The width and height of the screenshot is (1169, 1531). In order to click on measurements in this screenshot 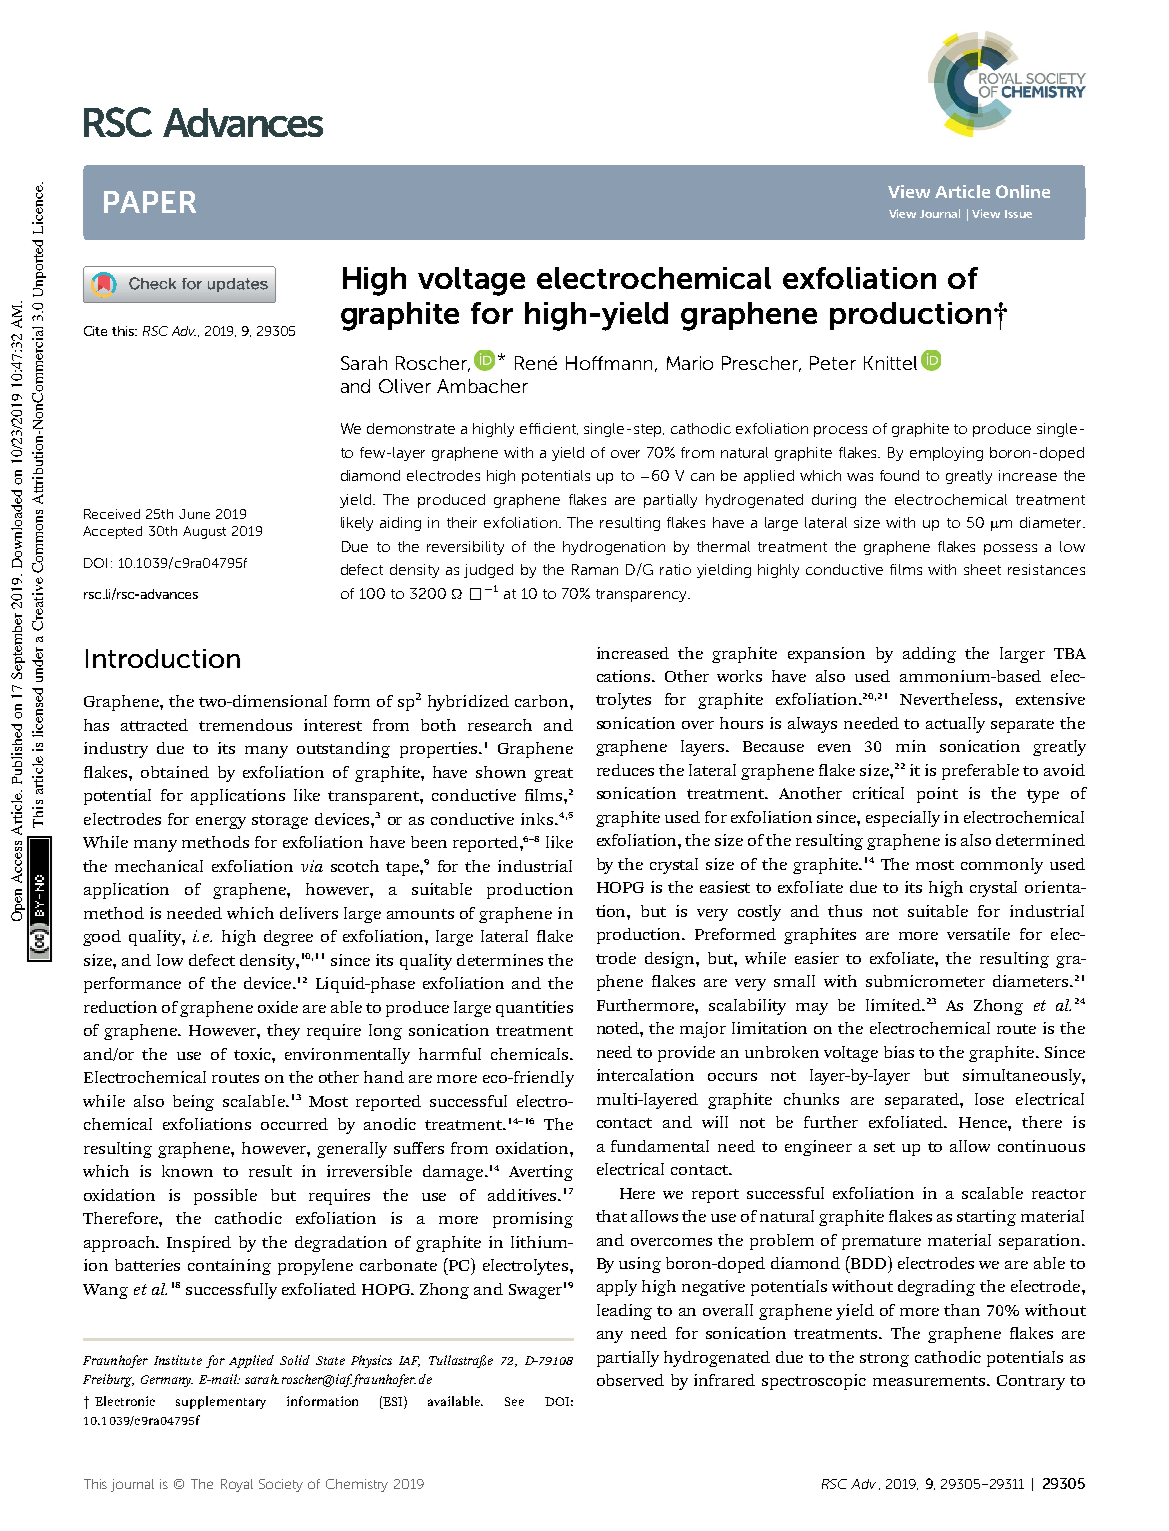, I will do `click(931, 1381)`.
